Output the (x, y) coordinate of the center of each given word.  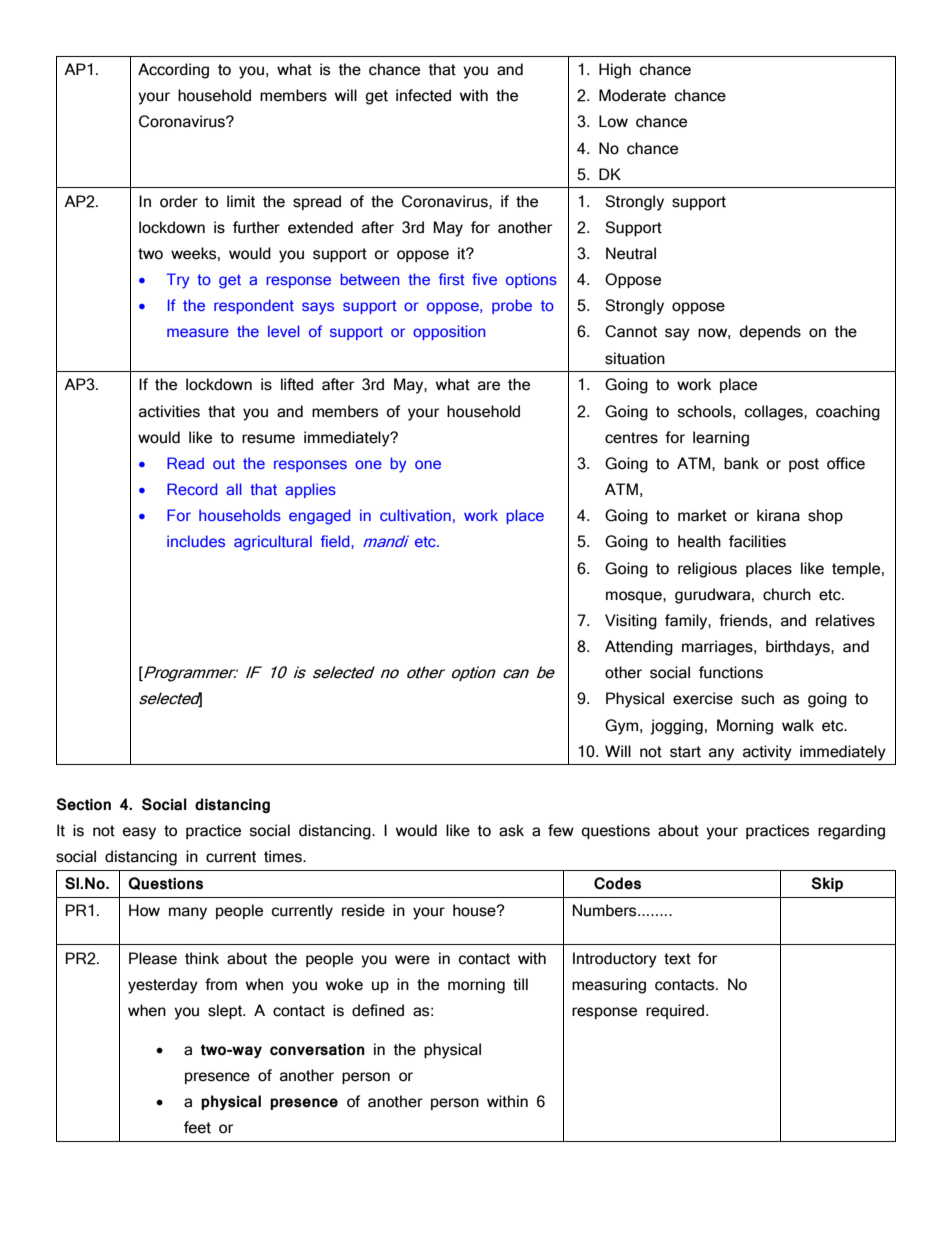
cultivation (415, 515)
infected (423, 95)
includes (196, 541)
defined (378, 1010)
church (787, 594)
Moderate (632, 95)
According (173, 71)
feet (197, 1127)
